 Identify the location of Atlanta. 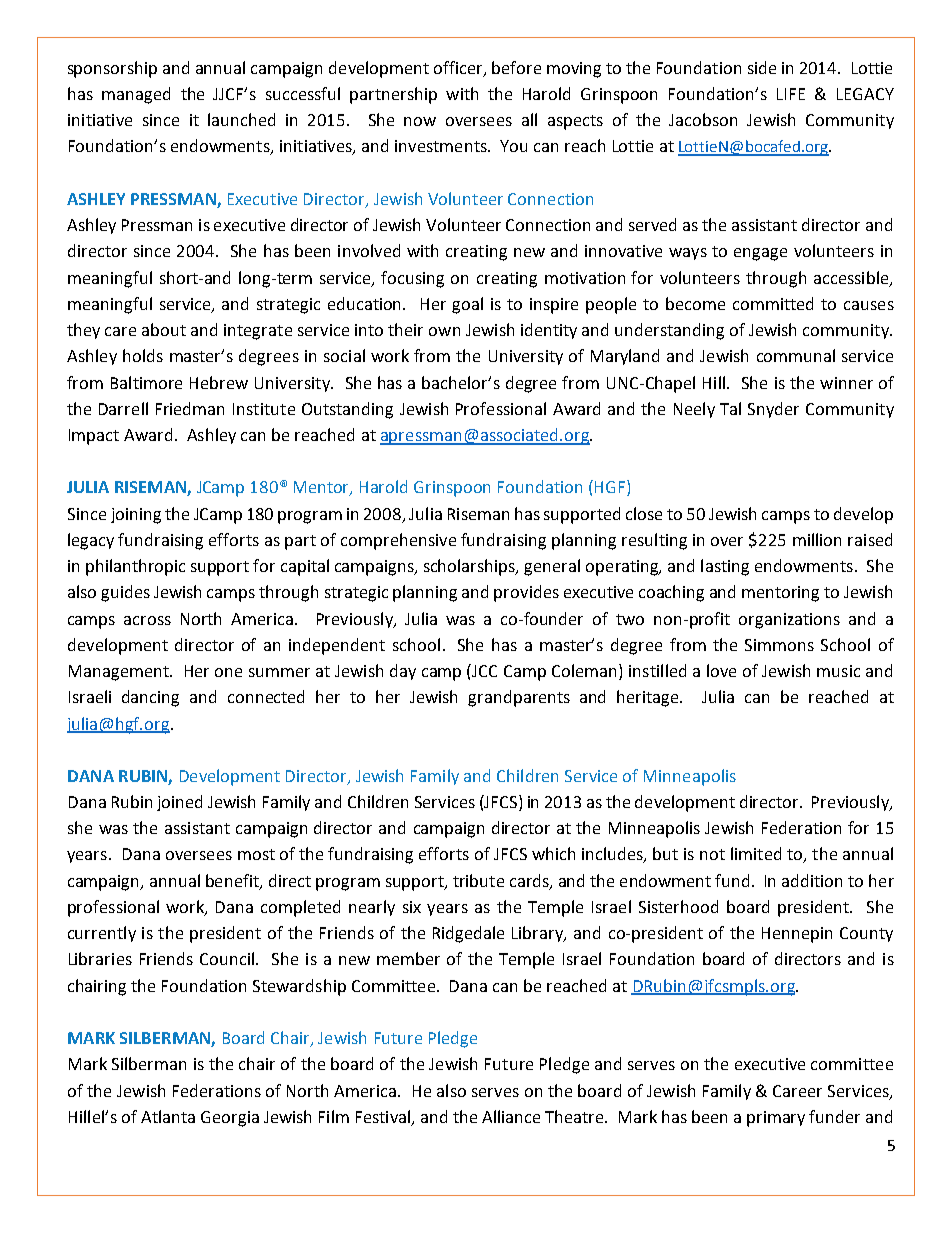
(168, 1116).
